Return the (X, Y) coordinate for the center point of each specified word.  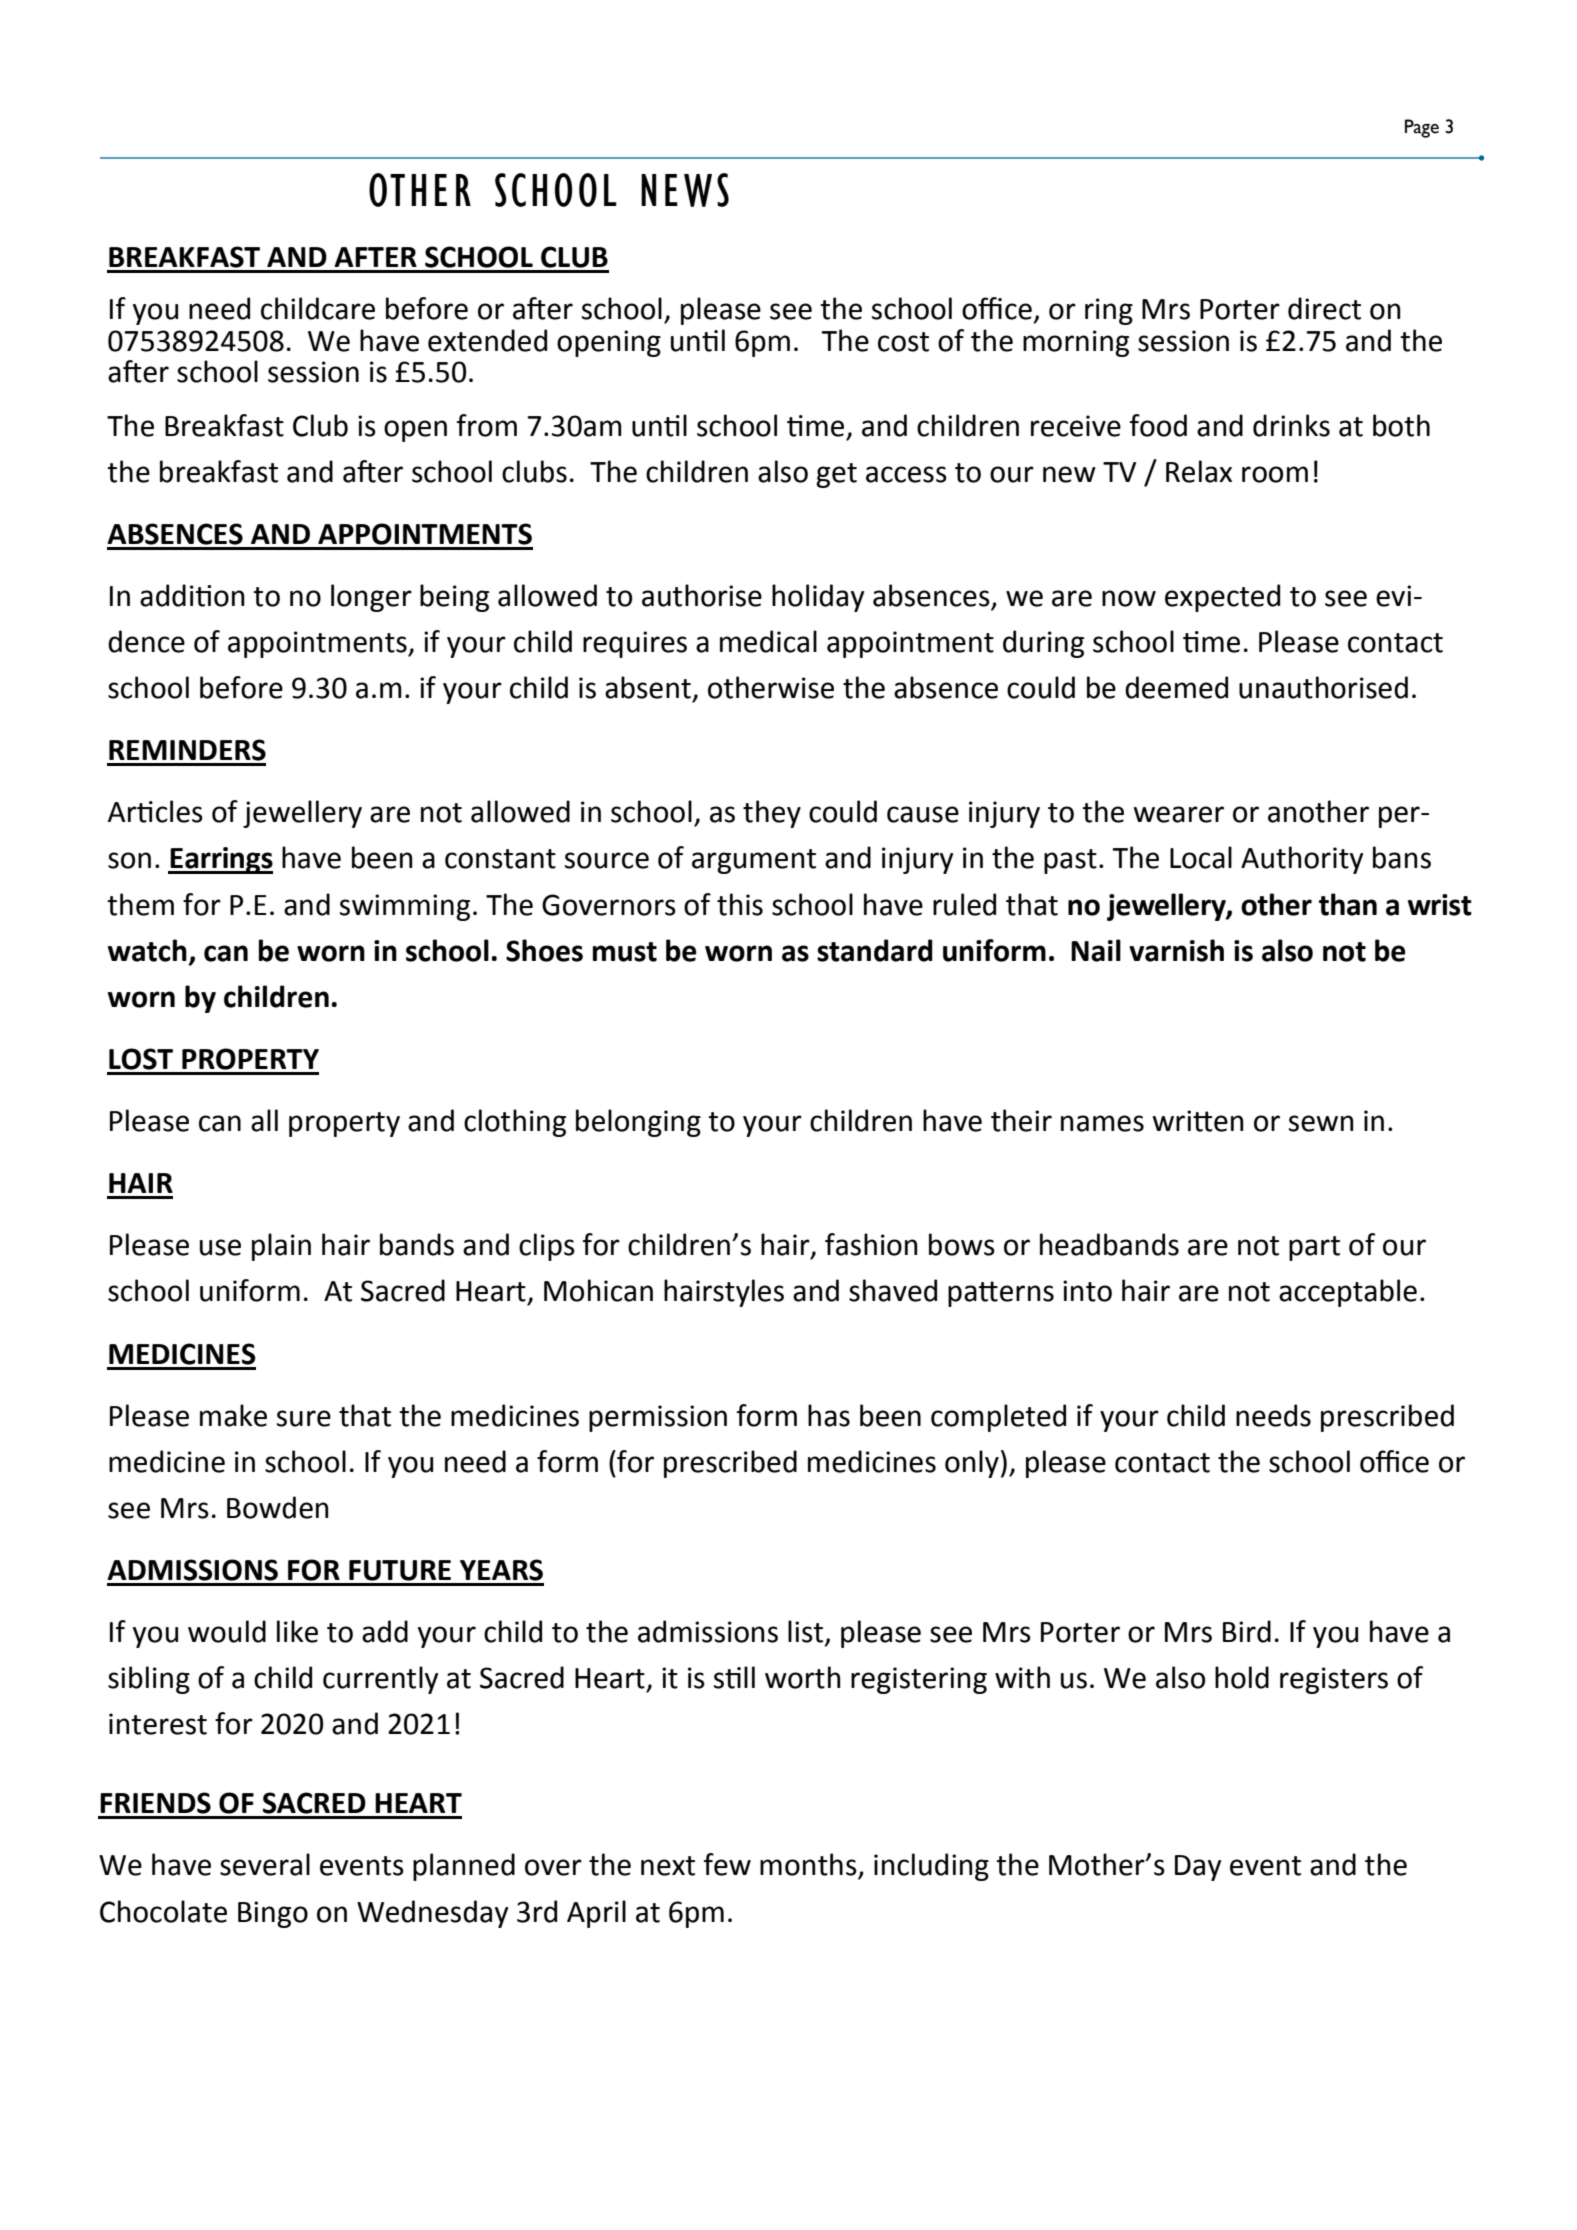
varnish (1176, 950)
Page (1422, 128)
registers (1334, 1680)
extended (487, 340)
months (809, 1865)
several (265, 1864)
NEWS (685, 190)
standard (875, 950)
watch (147, 950)
